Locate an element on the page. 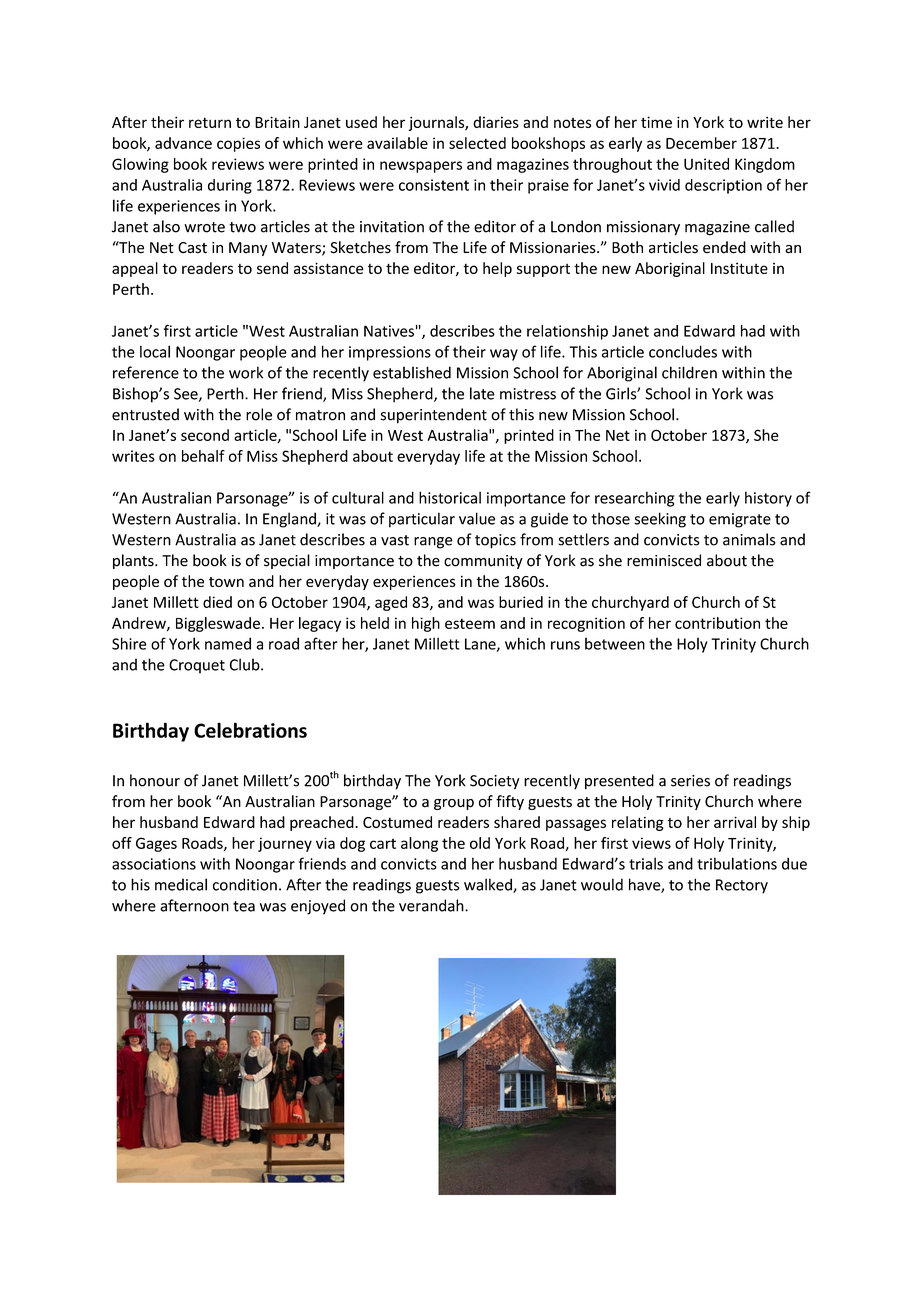  Institute is located at coordinates (739, 268).
